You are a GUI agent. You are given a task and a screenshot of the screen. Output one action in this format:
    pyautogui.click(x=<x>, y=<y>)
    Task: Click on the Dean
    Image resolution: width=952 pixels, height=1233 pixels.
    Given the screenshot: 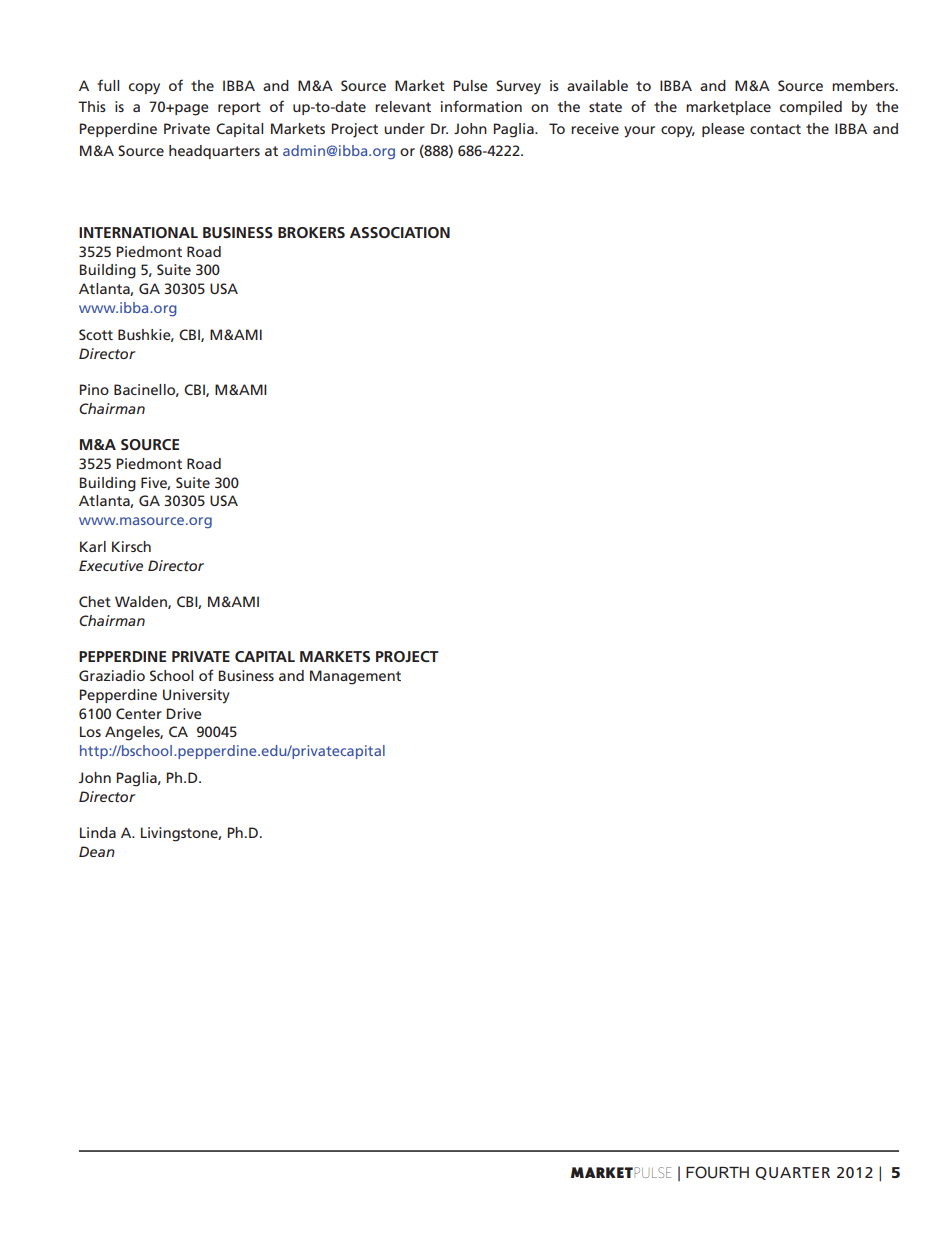 What is the action you would take?
    pyautogui.click(x=97, y=851)
